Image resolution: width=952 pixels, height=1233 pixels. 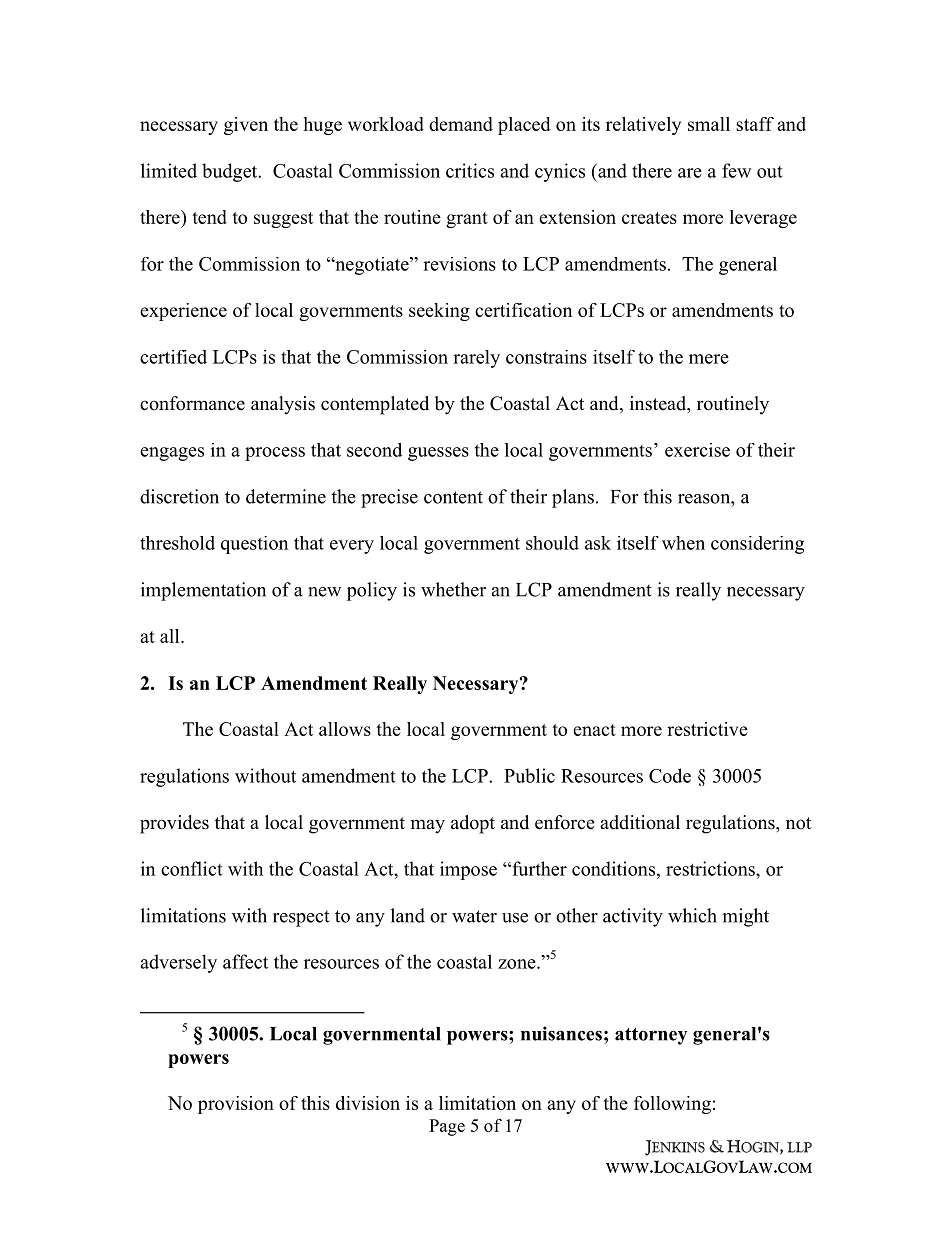 What do you see at coordinates (672, 1105) in the screenshot?
I see `following` at bounding box center [672, 1105].
